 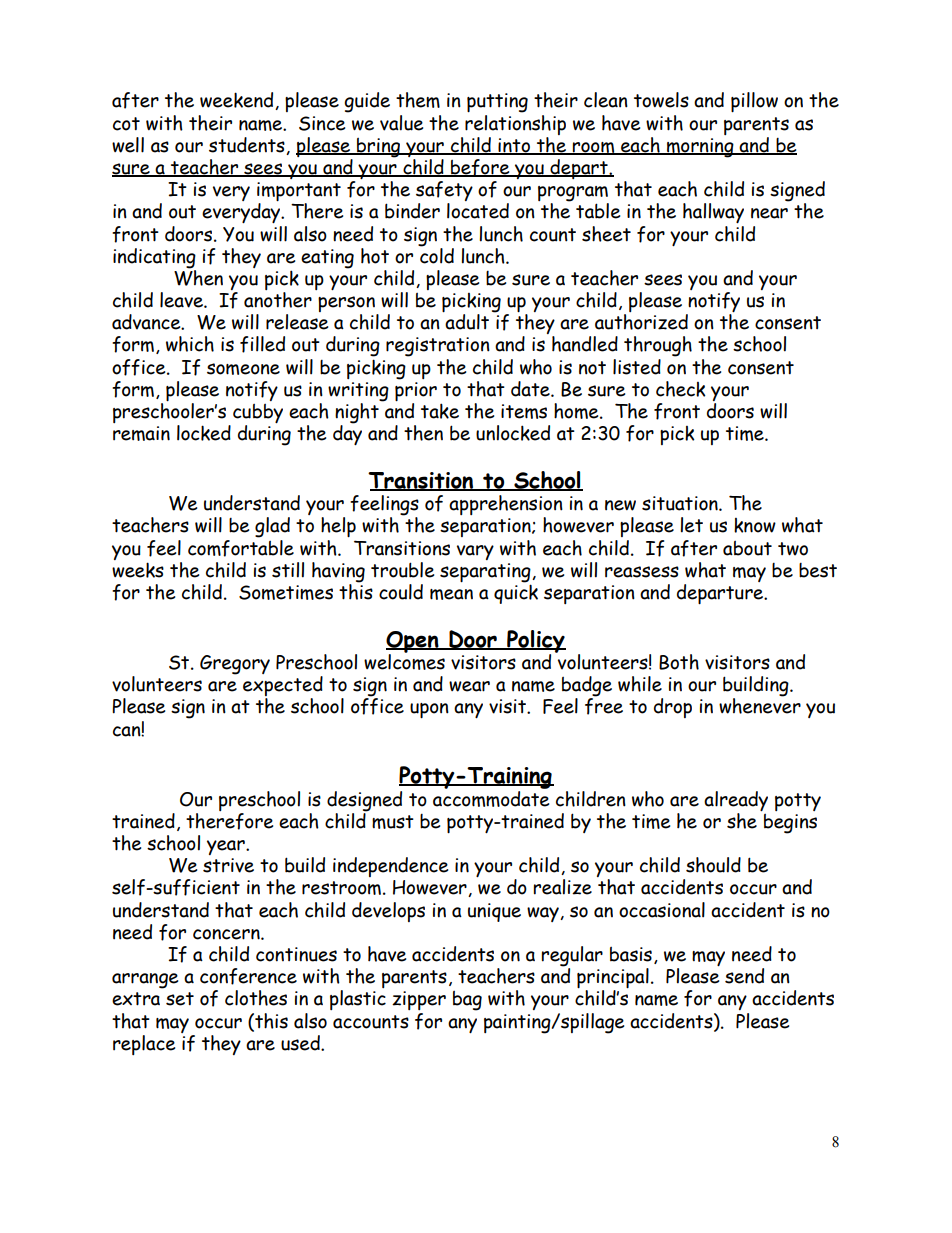 What do you see at coordinates (467, 1001) in the image?
I see `bag` at bounding box center [467, 1001].
